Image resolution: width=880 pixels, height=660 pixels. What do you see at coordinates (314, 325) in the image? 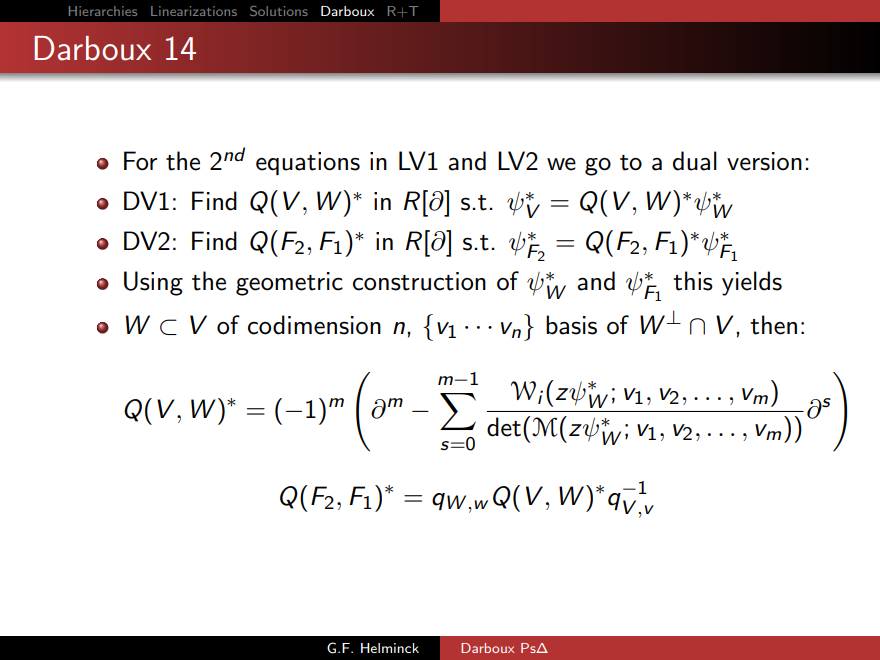
I see `codimension` at bounding box center [314, 325].
